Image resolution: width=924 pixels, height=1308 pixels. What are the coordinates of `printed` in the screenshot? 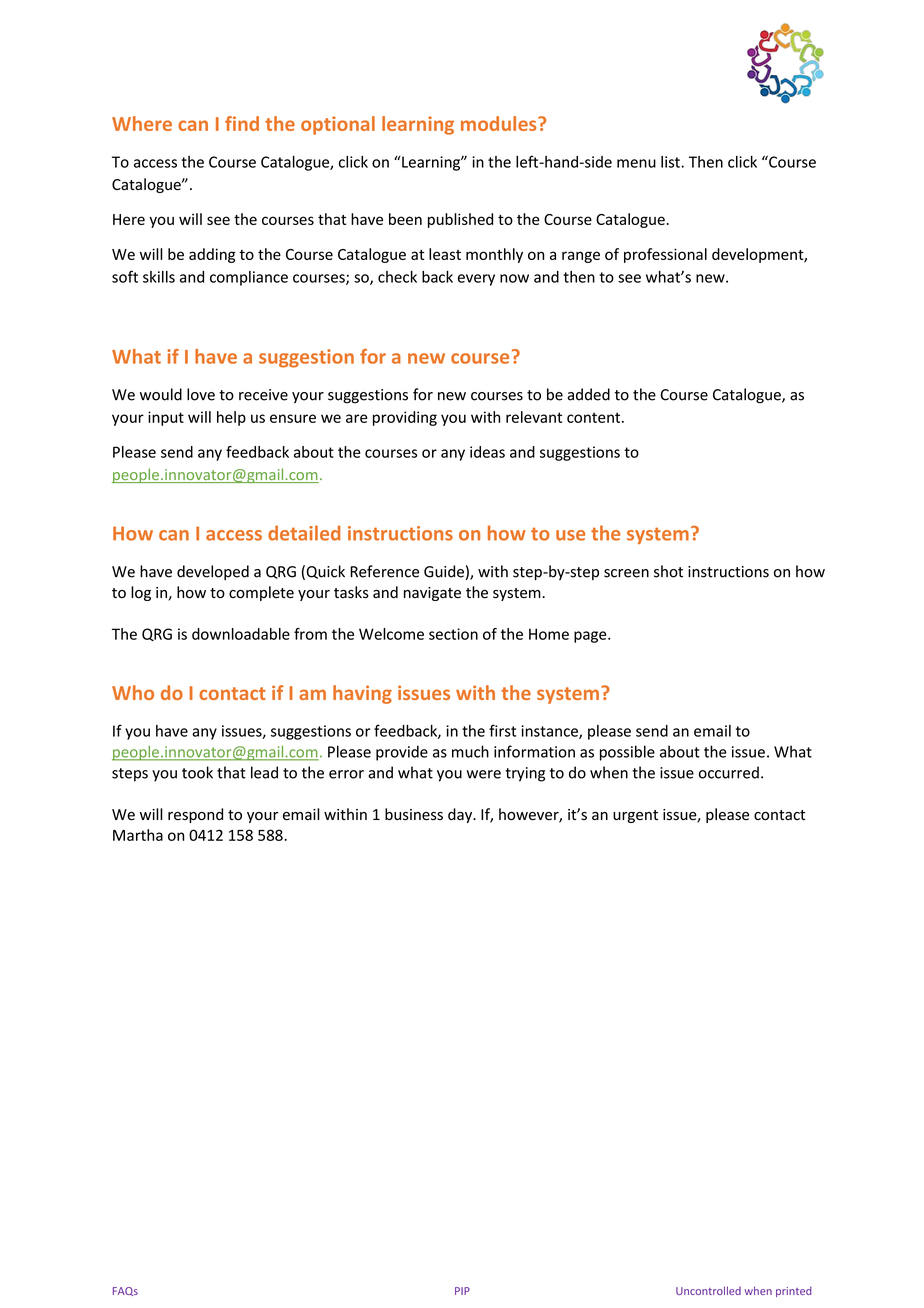 It's located at (794, 1291).
